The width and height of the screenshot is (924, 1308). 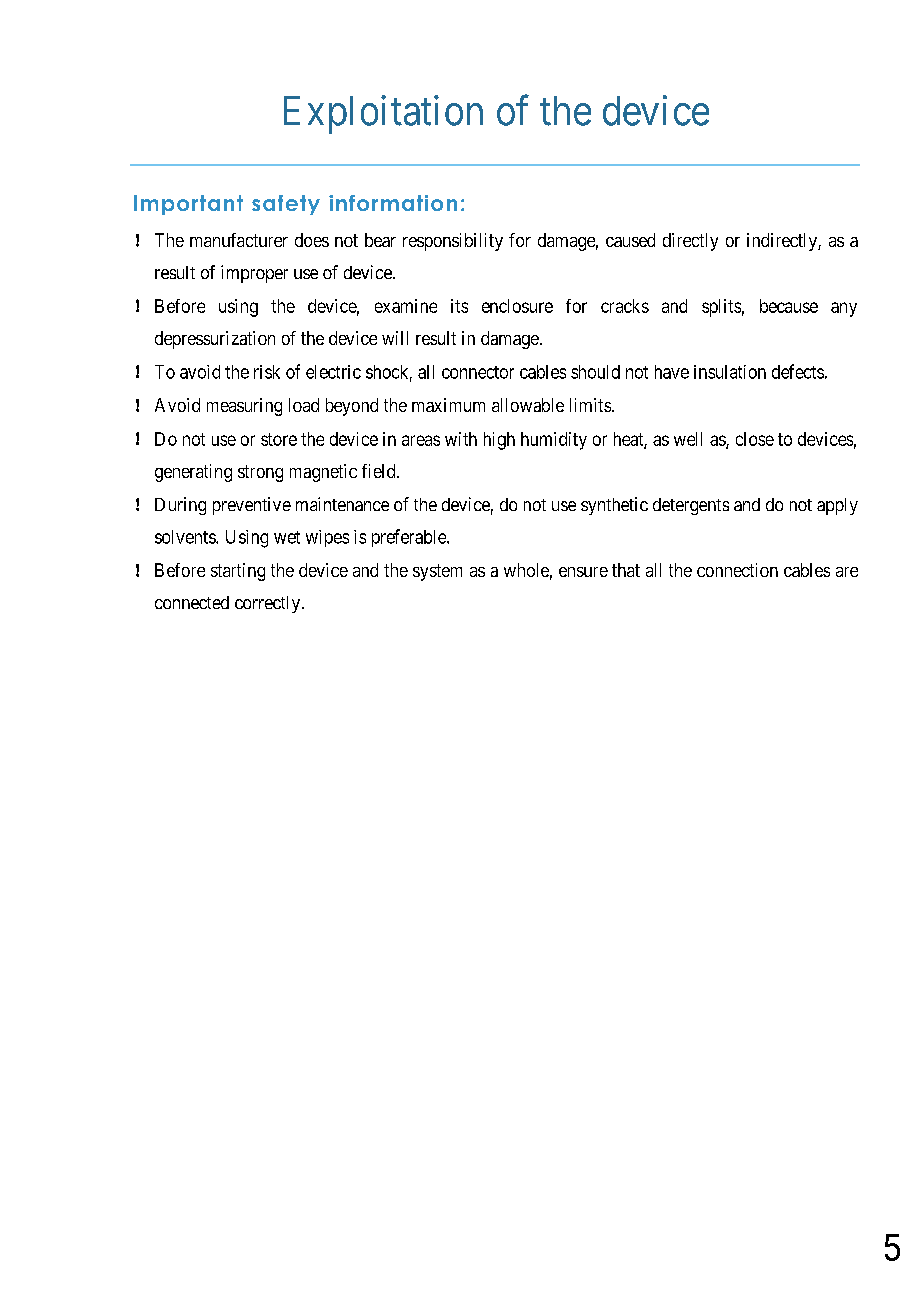 What do you see at coordinates (499, 441) in the screenshot?
I see `high` at bounding box center [499, 441].
